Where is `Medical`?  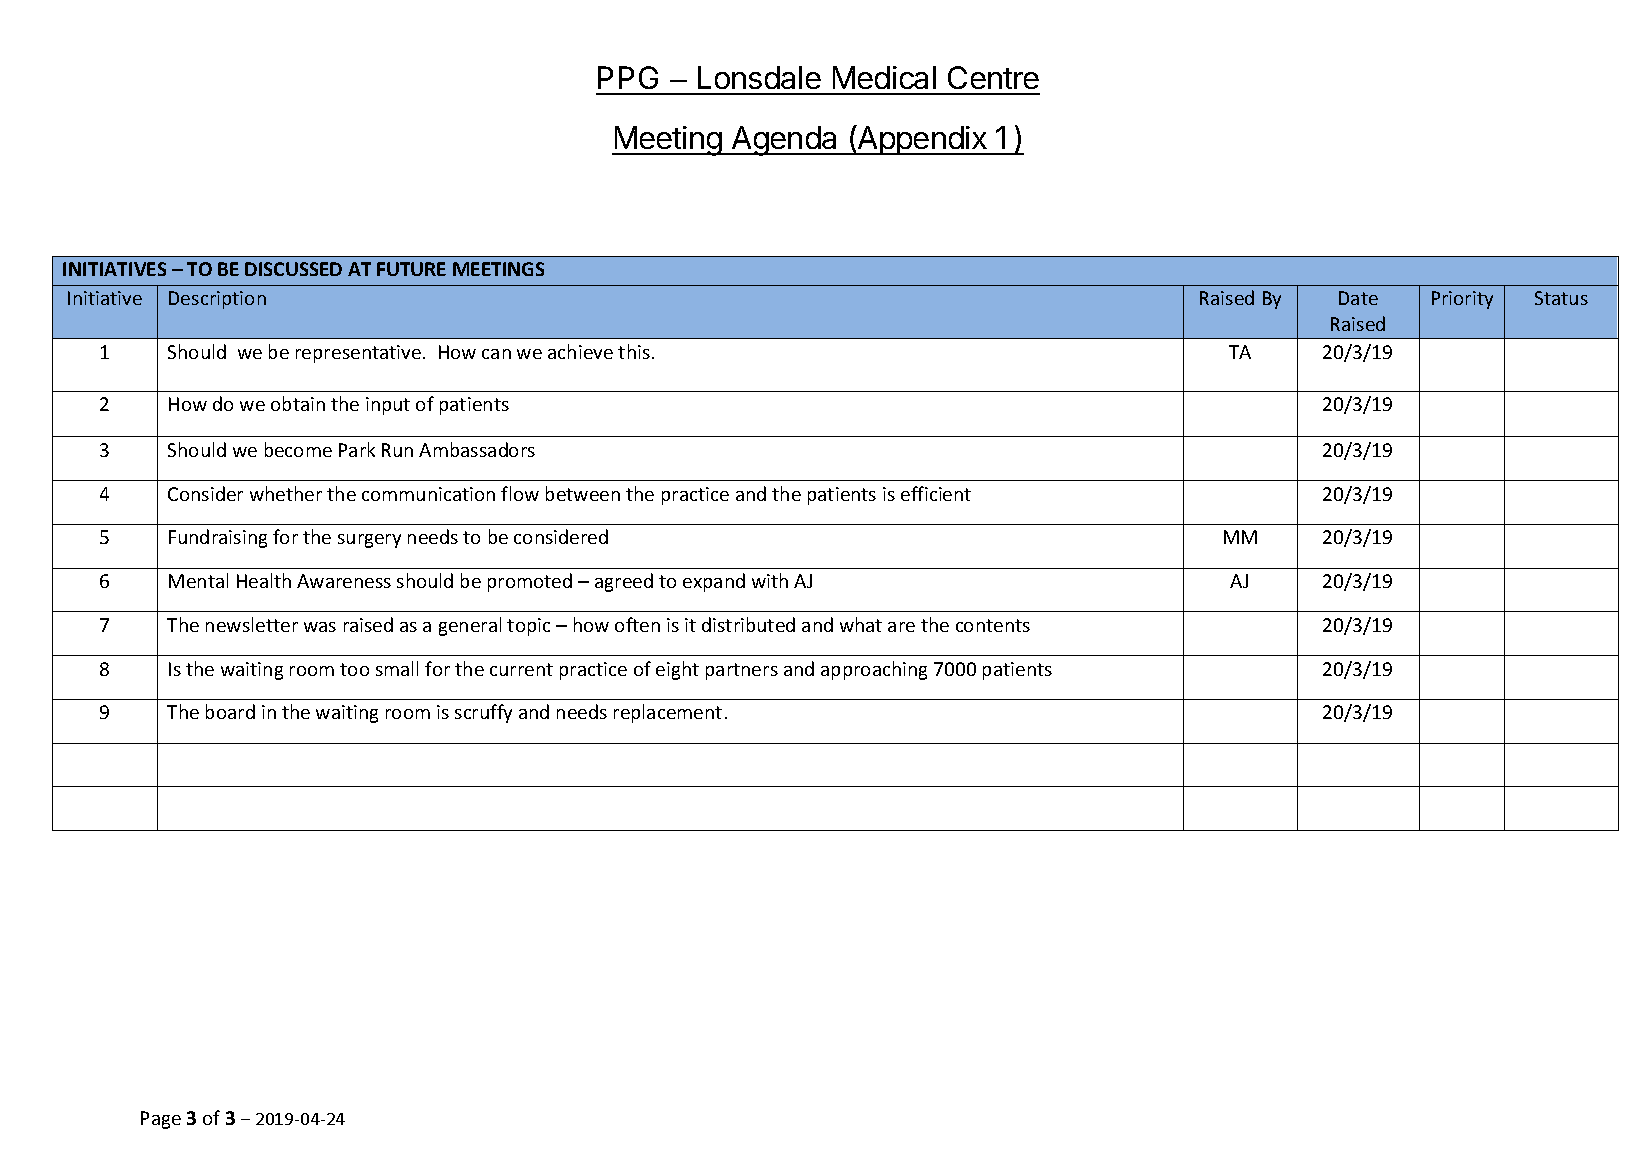
Medical is located at coordinates (884, 77).
